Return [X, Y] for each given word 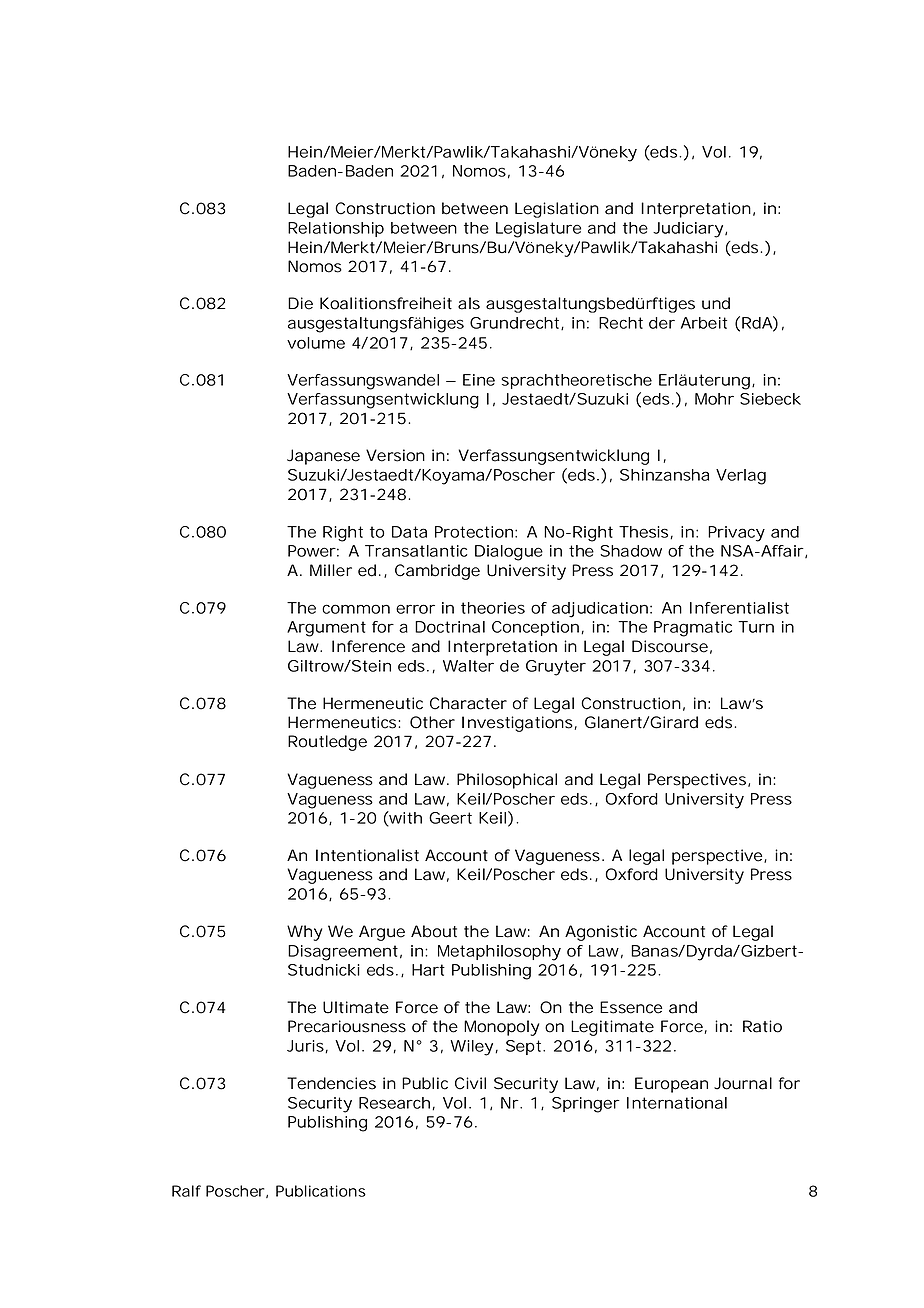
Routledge [327, 743]
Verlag [741, 477]
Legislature [538, 230]
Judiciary [688, 230]
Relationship [336, 229]
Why [304, 933]
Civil [470, 1083]
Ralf [186, 1191]
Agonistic [601, 933]
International [677, 1103]
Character [468, 703]
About [434, 931]
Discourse [670, 646]
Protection [474, 532]
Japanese [323, 457]
